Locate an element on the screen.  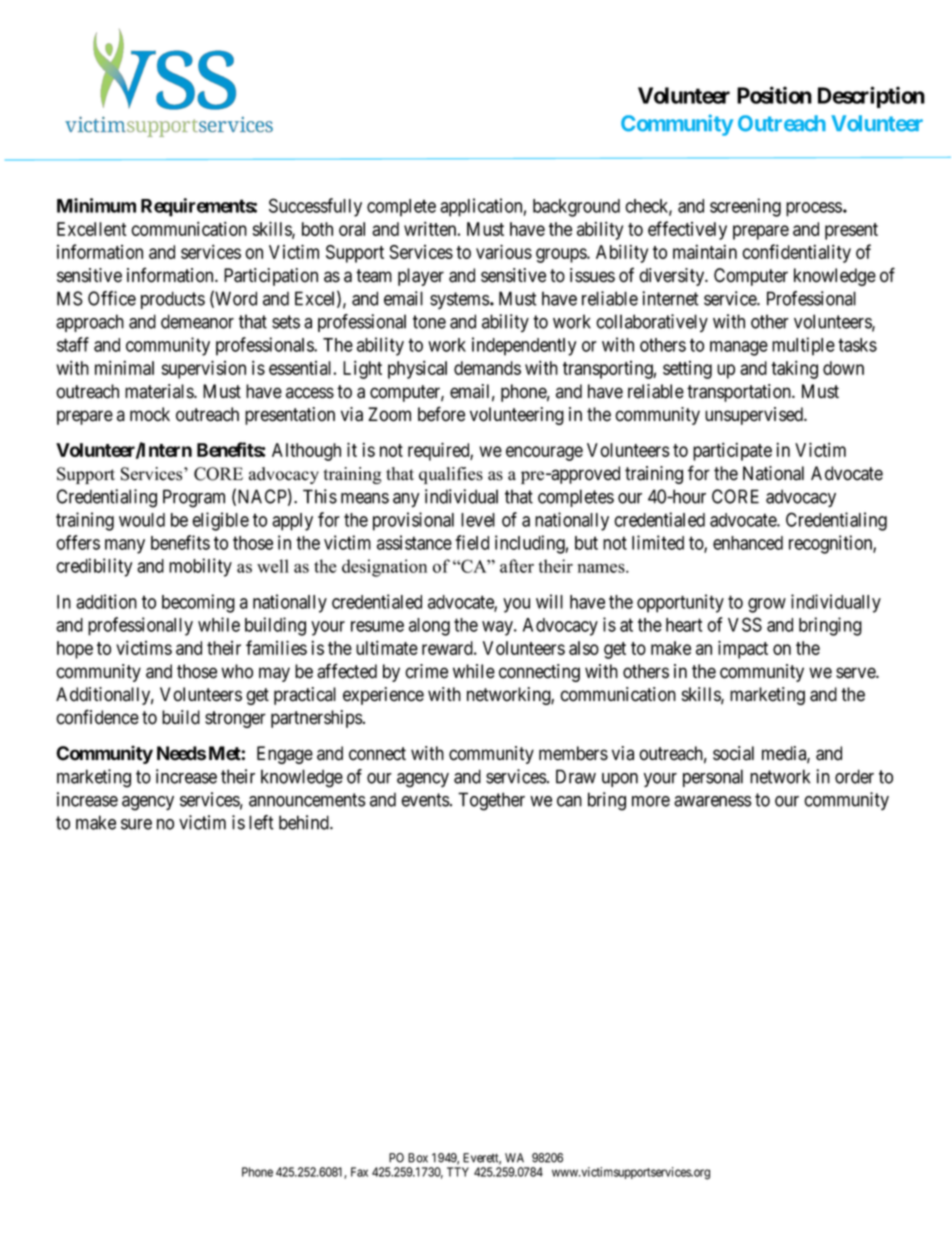
qualifies is located at coordinates (451, 475).
